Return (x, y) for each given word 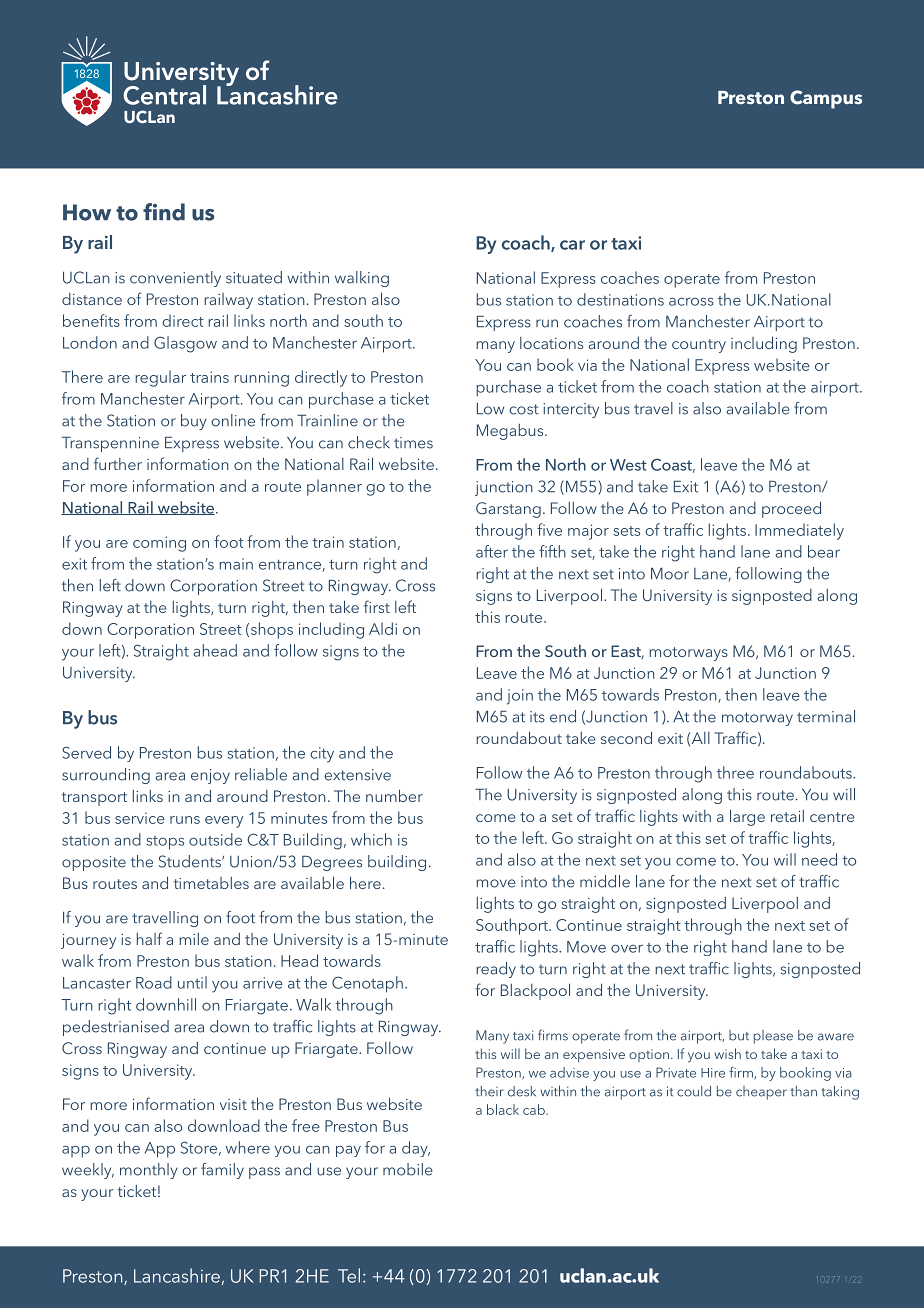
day (416, 1149)
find (164, 212)
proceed (791, 509)
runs (185, 820)
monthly (149, 1171)
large (747, 817)
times (413, 443)
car (572, 245)
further (118, 463)
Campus (826, 99)
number (394, 795)
